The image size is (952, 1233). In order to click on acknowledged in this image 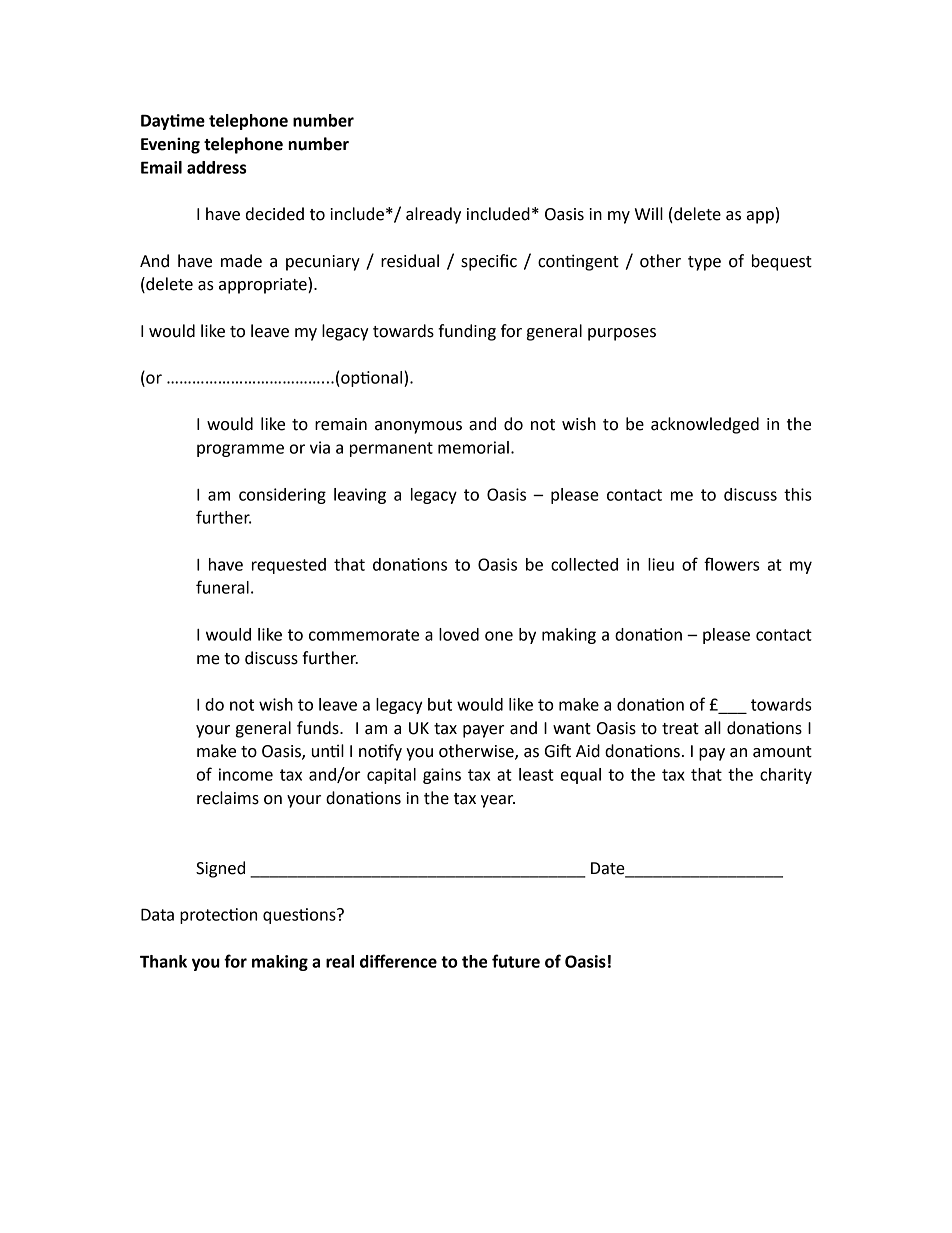, I will do `click(705, 425)`.
